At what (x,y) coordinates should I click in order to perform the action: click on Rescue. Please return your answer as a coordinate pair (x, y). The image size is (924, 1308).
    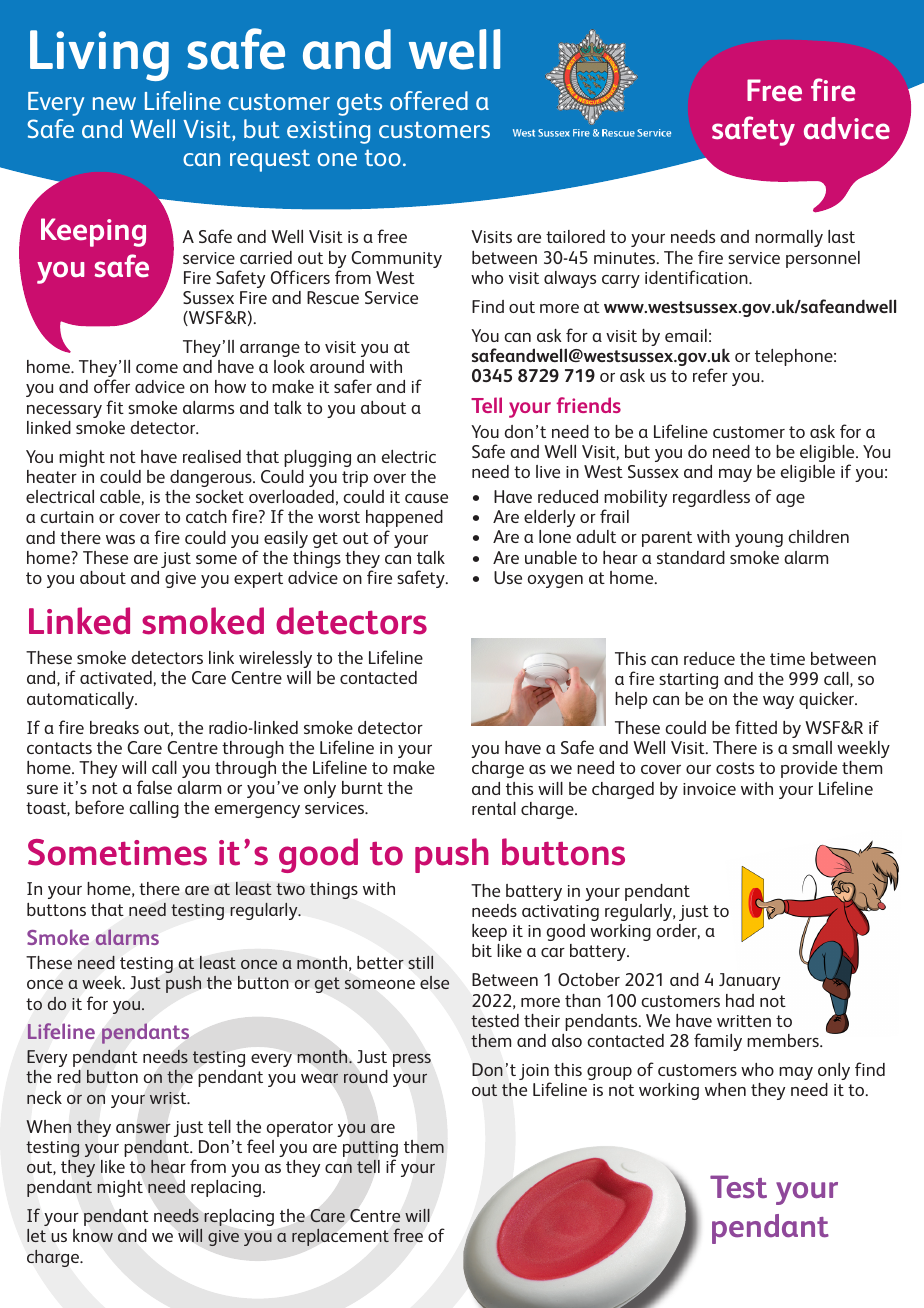
    Looking at the image, I should click on (333, 297).
